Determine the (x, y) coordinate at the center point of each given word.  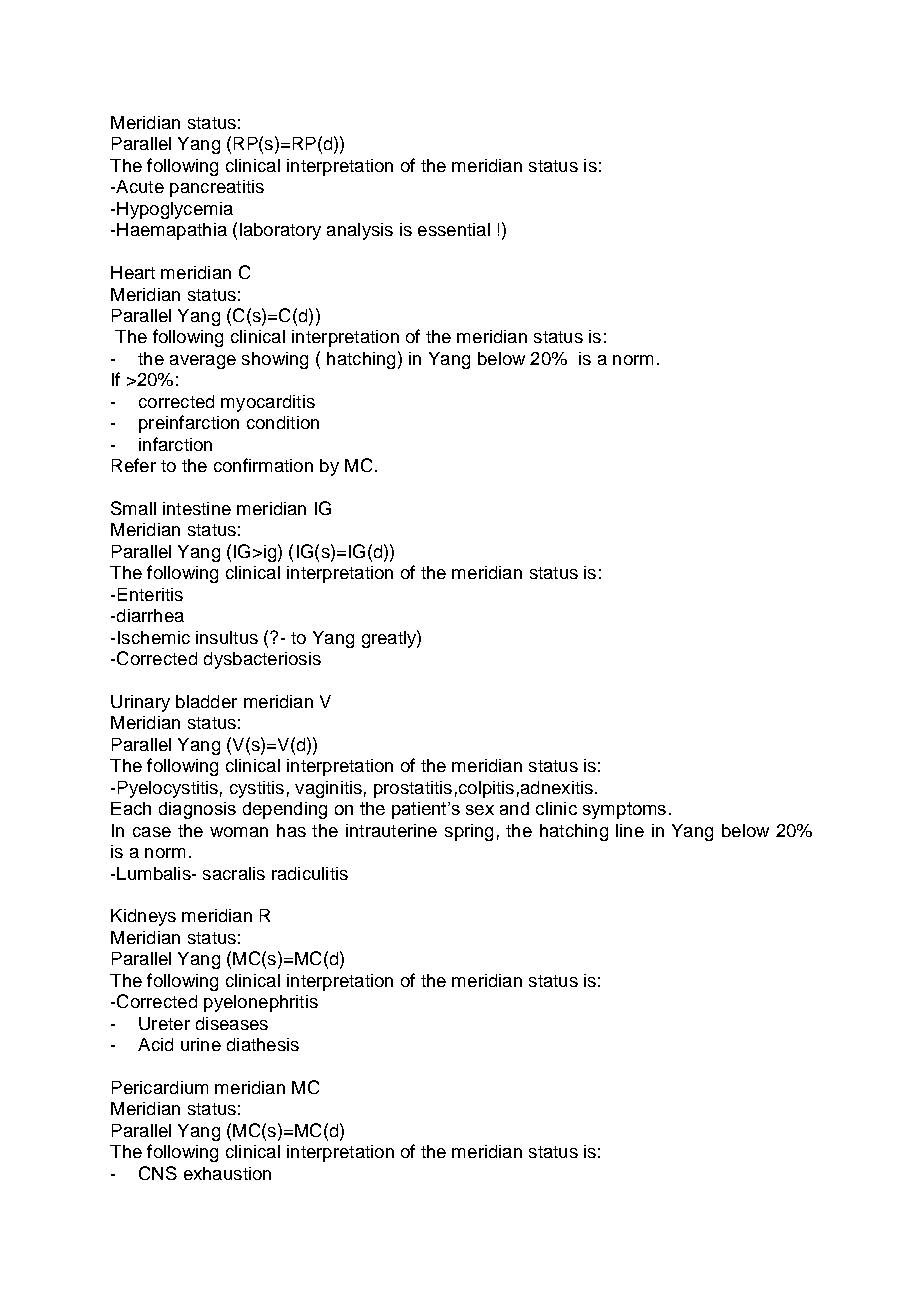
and (514, 808)
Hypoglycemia (175, 210)
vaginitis (328, 789)
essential (454, 229)
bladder (206, 701)
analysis (360, 231)
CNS (158, 1173)
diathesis (263, 1044)
